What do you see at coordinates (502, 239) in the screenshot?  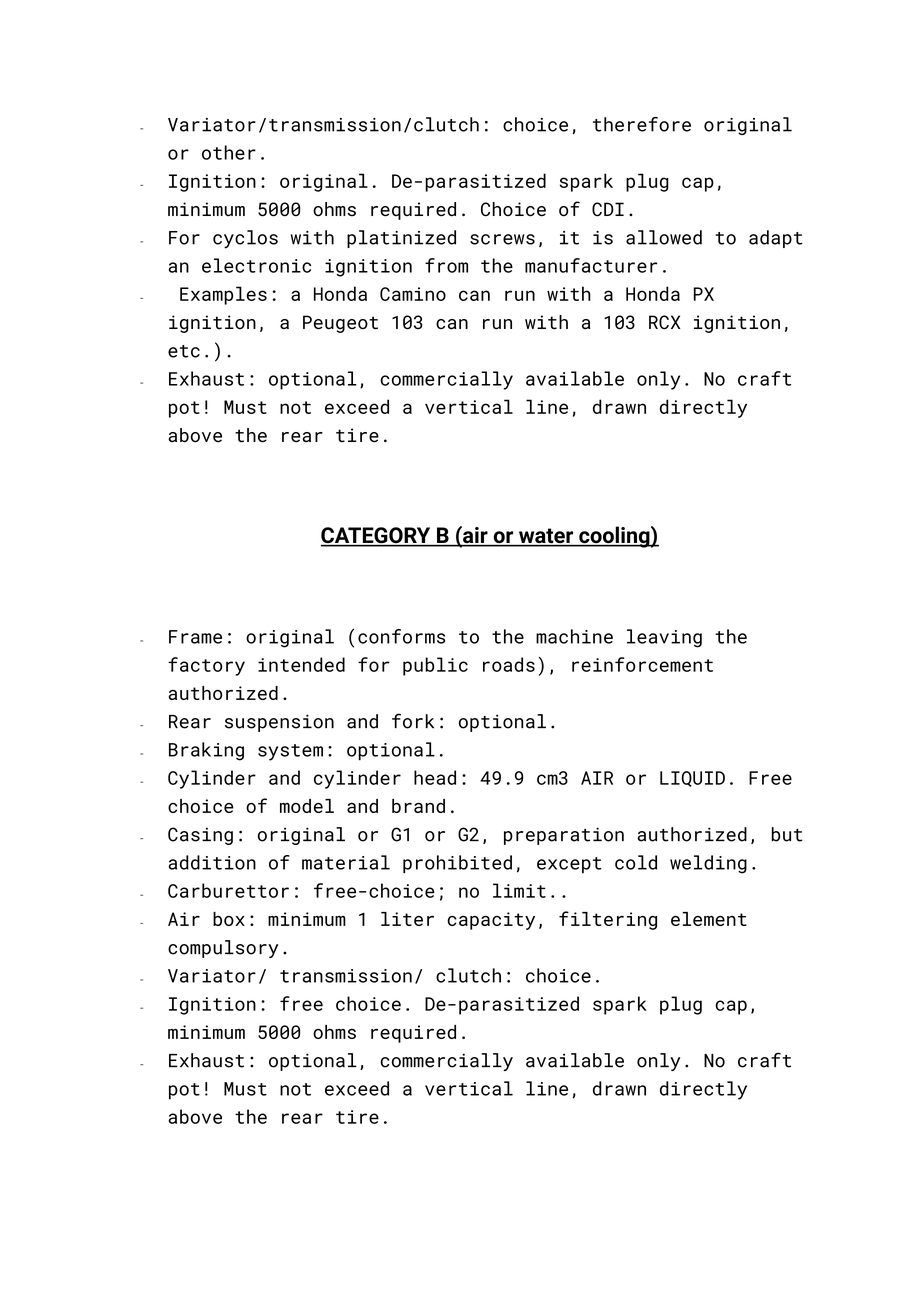 I see `screws` at bounding box center [502, 239].
